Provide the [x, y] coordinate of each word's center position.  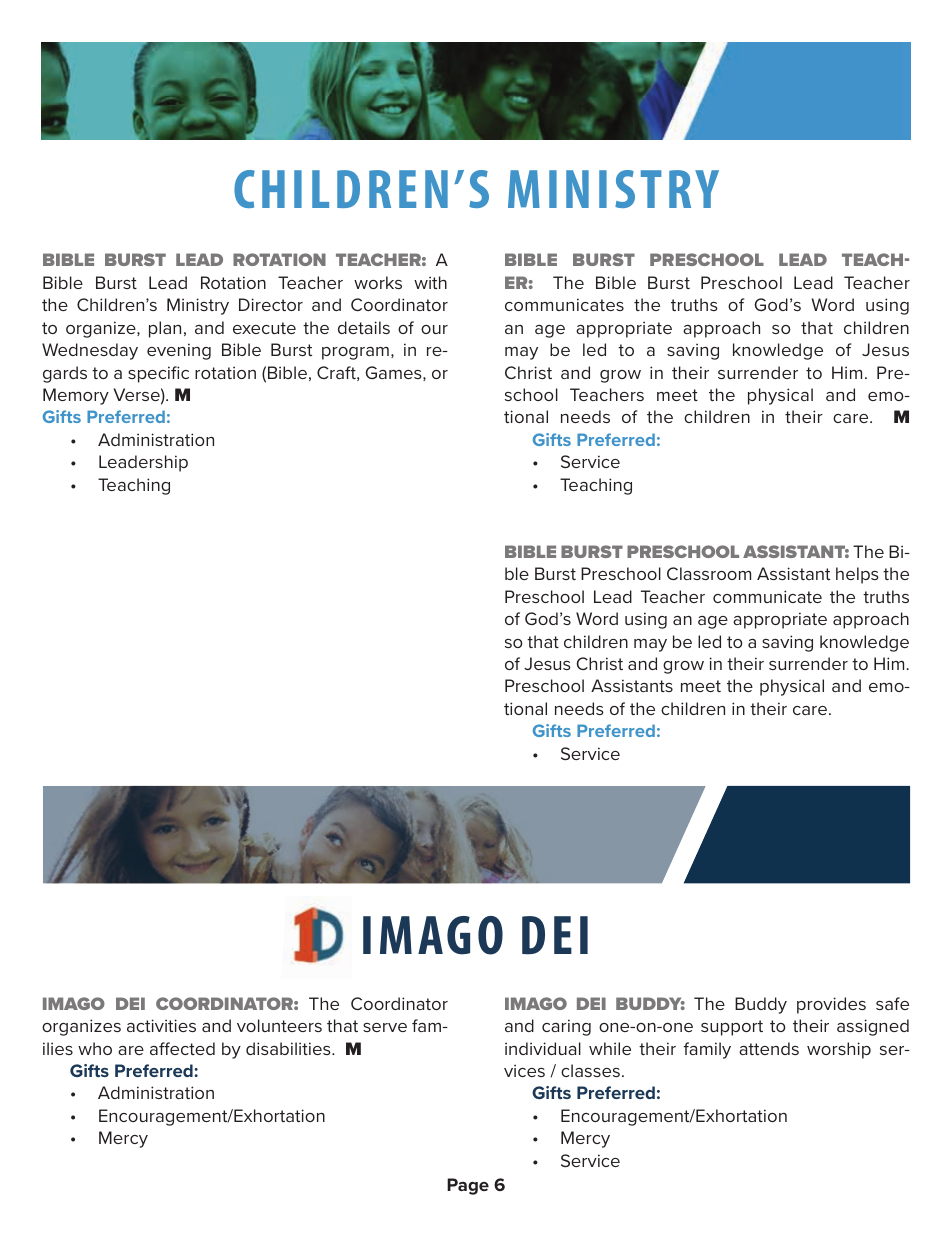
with [430, 282]
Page [468, 1186]
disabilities [289, 1048]
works [378, 282]
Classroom [709, 573]
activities [161, 1025]
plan [165, 329]
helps [857, 575]
